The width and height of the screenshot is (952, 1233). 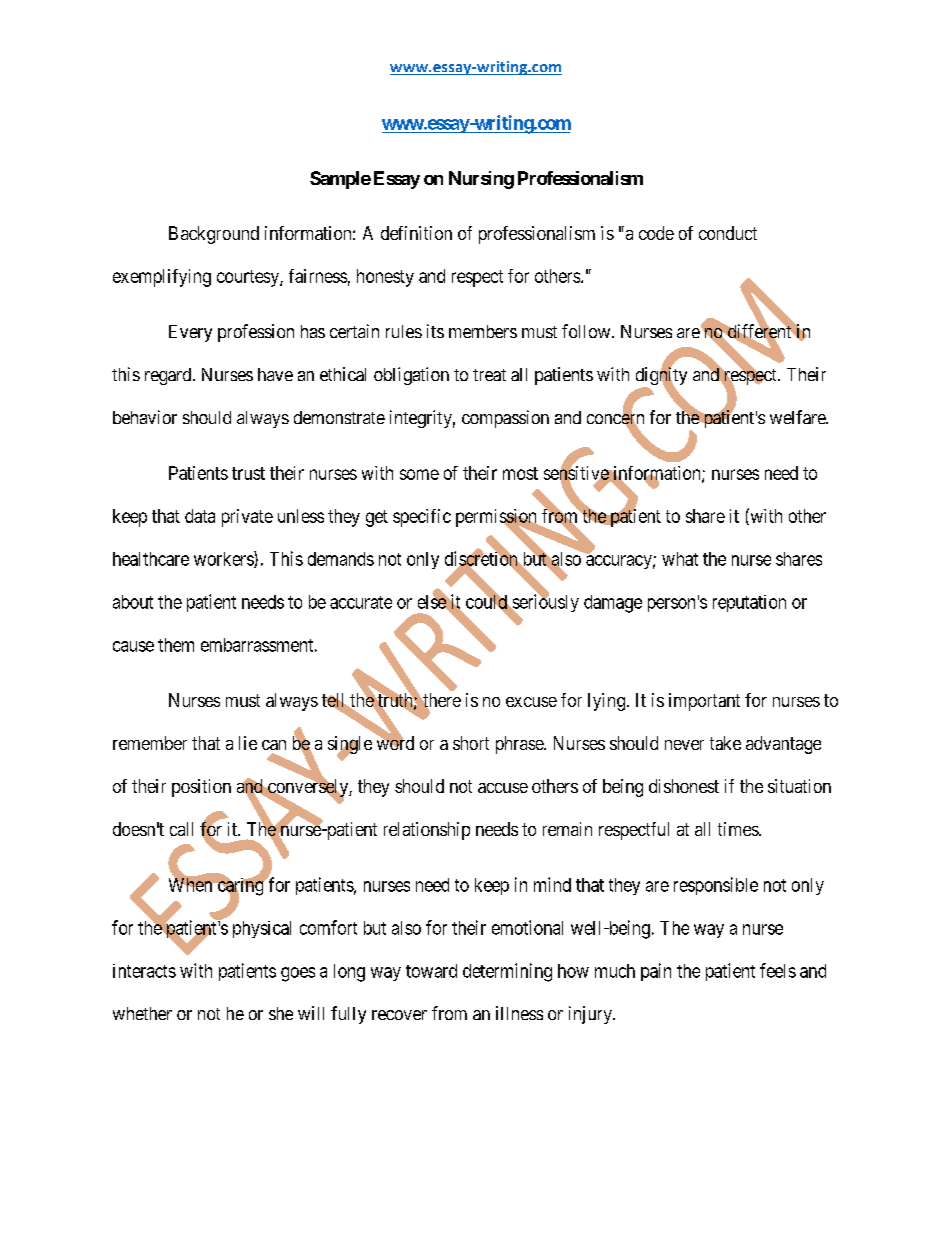 I want to click on excuse, so click(x=531, y=702).
